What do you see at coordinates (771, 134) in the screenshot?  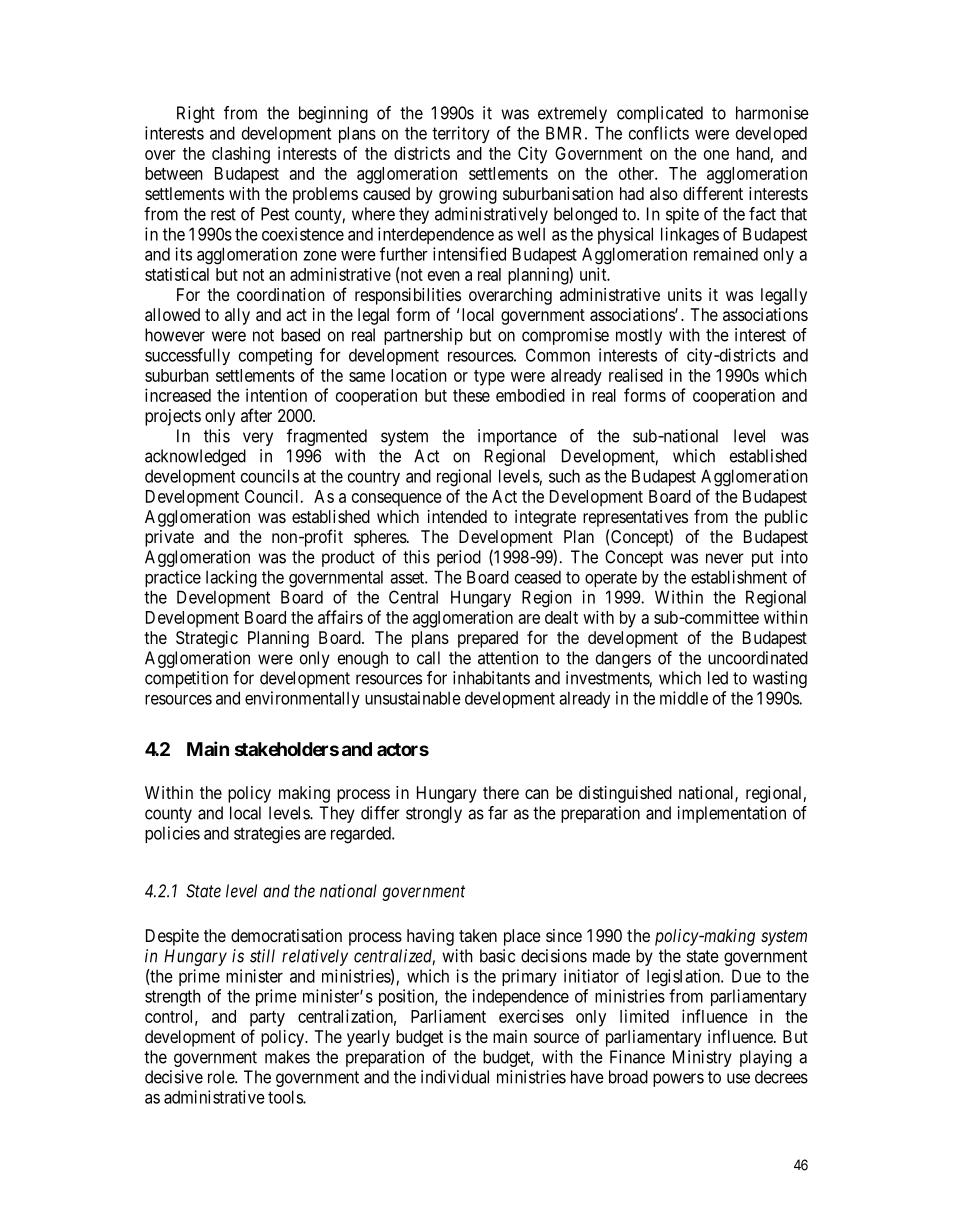 I see `developed` at bounding box center [771, 134].
